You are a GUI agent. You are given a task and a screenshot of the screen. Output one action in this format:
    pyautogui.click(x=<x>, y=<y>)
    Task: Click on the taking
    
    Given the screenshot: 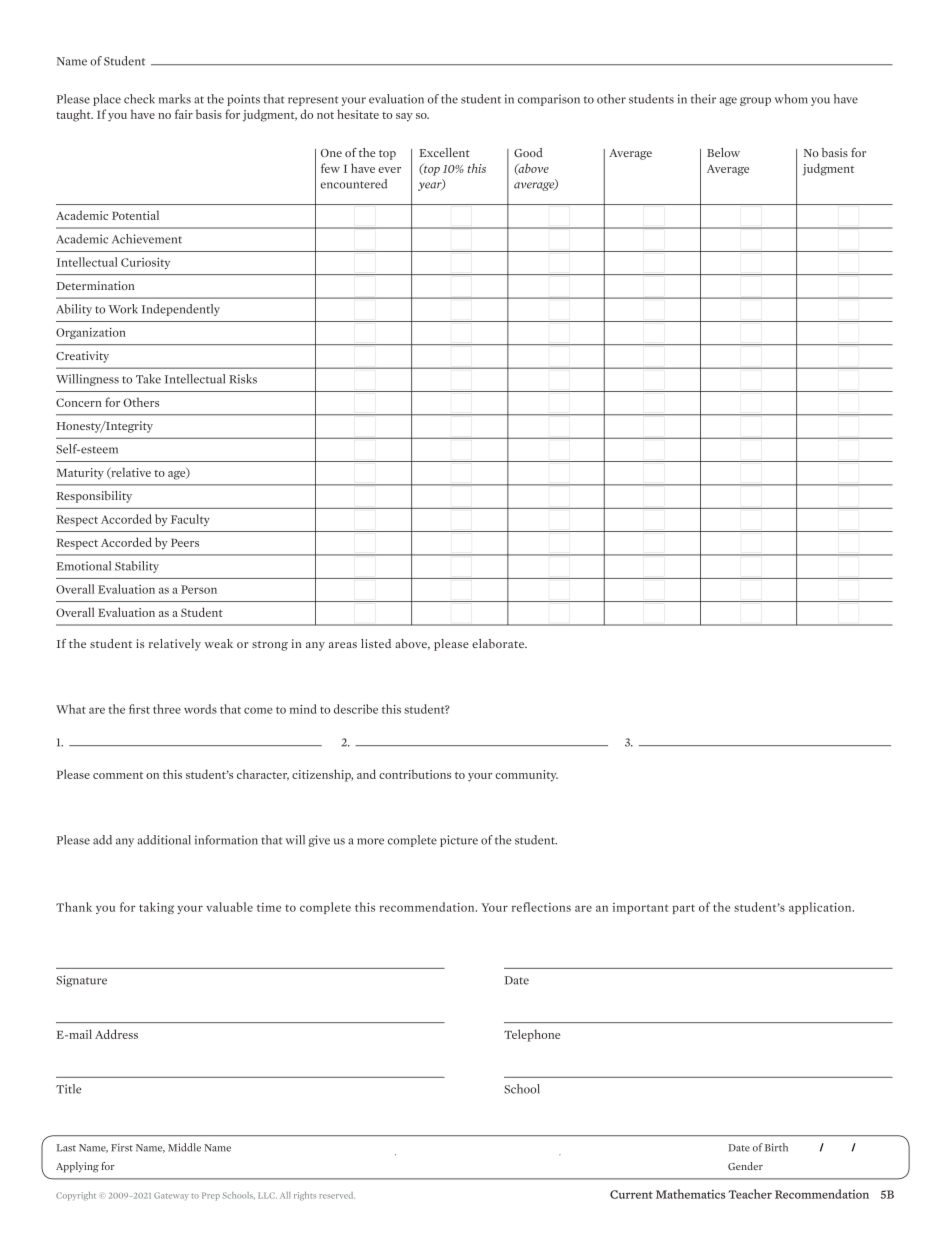 What is the action you would take?
    pyautogui.click(x=156, y=908)
